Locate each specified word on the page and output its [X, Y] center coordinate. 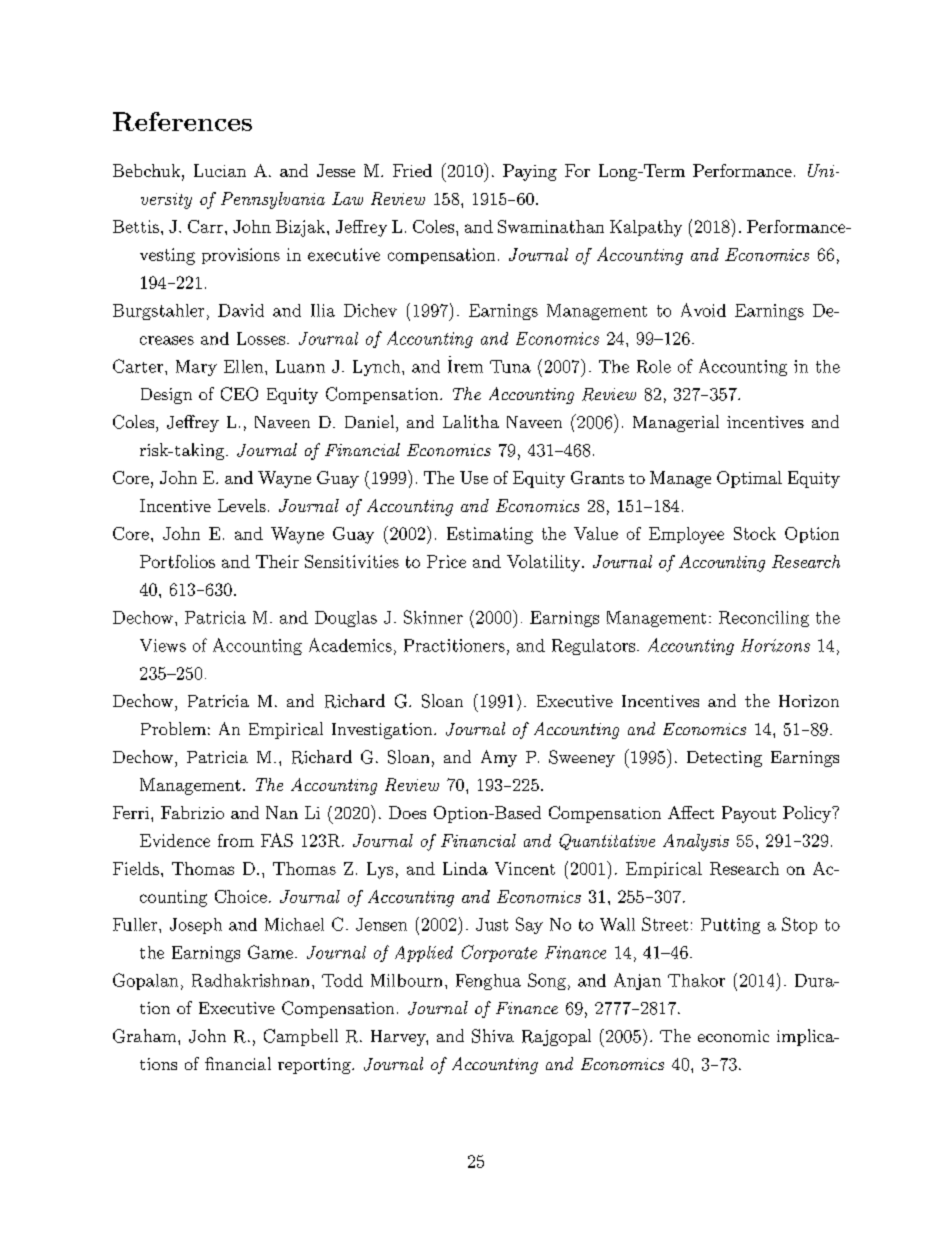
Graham [146, 1036]
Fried [412, 170]
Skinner [433, 617]
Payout [749, 814]
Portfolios [177, 561]
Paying [530, 172]
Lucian [220, 170]
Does [407, 812]
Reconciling [764, 619]
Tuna [510, 366]
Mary [196, 368]
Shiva [493, 1036]
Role [654, 366]
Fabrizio [192, 812]
